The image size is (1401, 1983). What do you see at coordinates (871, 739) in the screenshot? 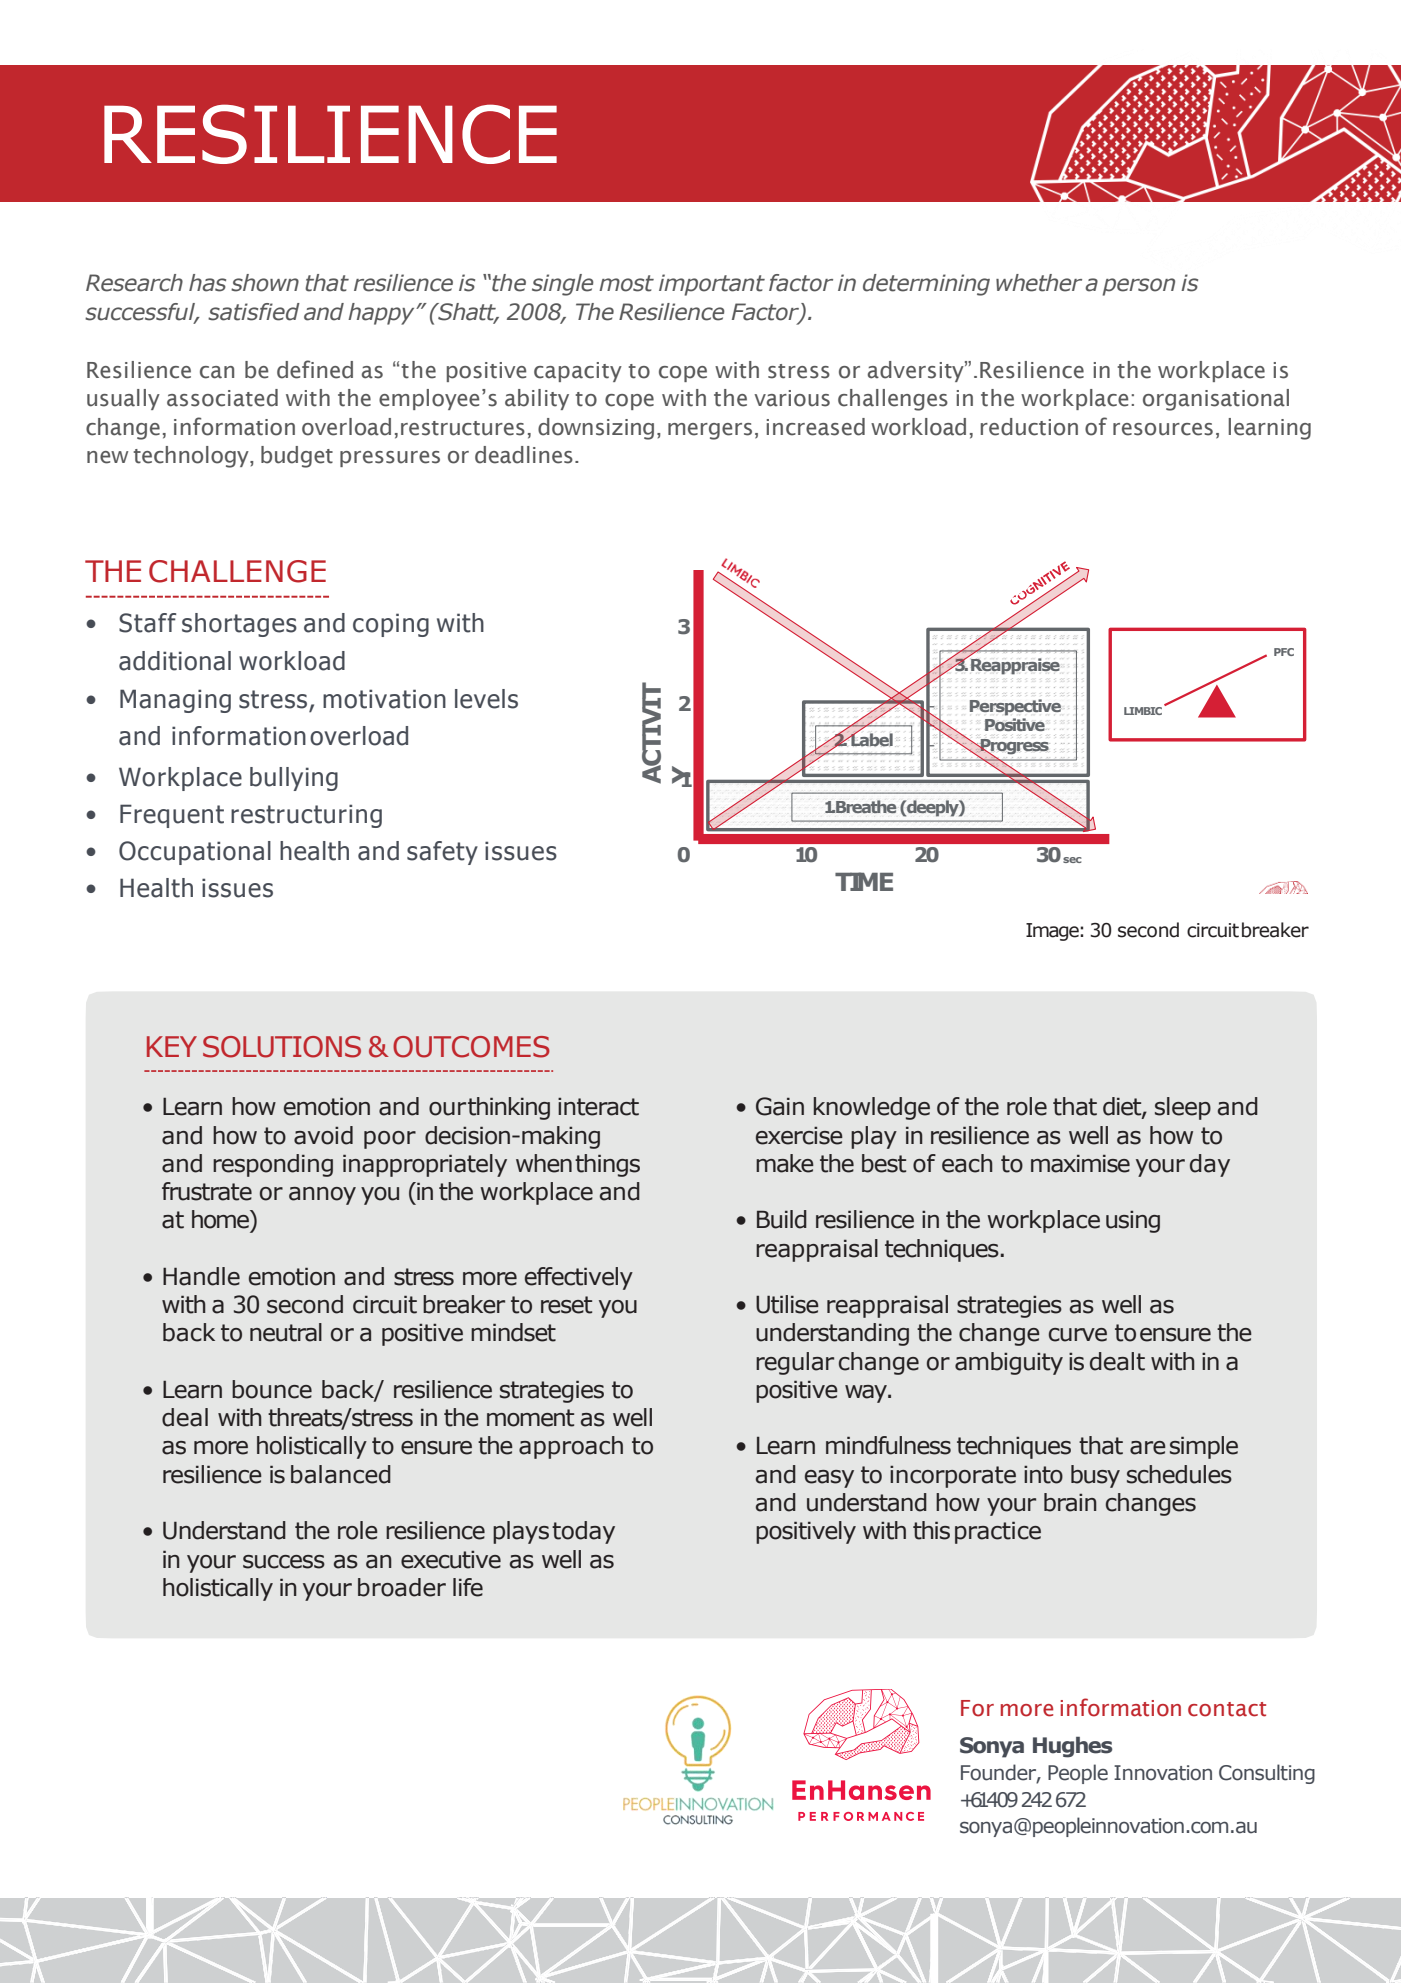
I see `Label` at bounding box center [871, 739].
